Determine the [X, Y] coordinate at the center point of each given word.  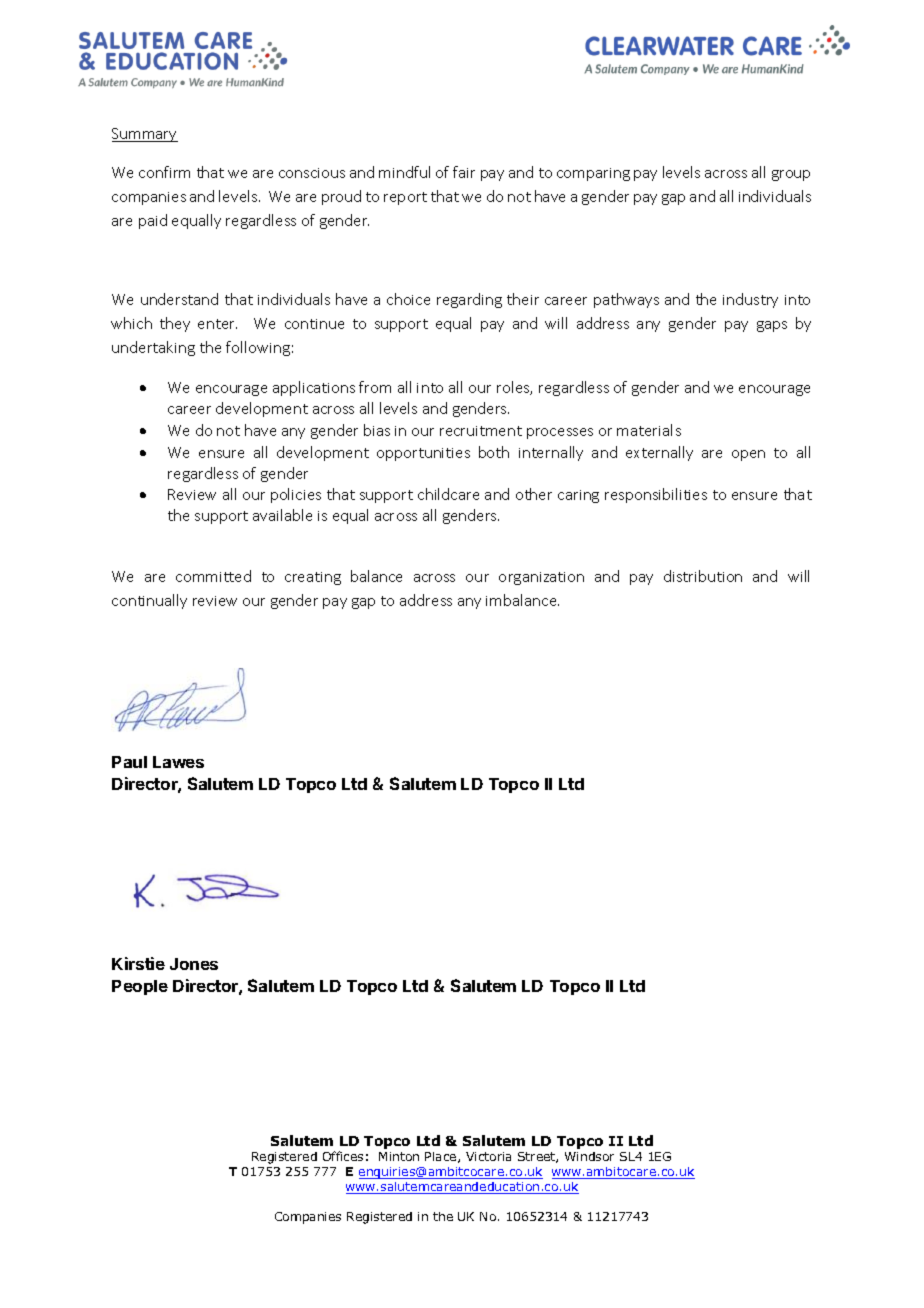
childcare [448, 494]
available [282, 515]
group [791, 175]
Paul [129, 762]
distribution [703, 576]
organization [541, 578]
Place [442, 1157]
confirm [164, 172]
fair [464, 172]
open [748, 455]
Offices [343, 1156]
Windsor [589, 1156]
